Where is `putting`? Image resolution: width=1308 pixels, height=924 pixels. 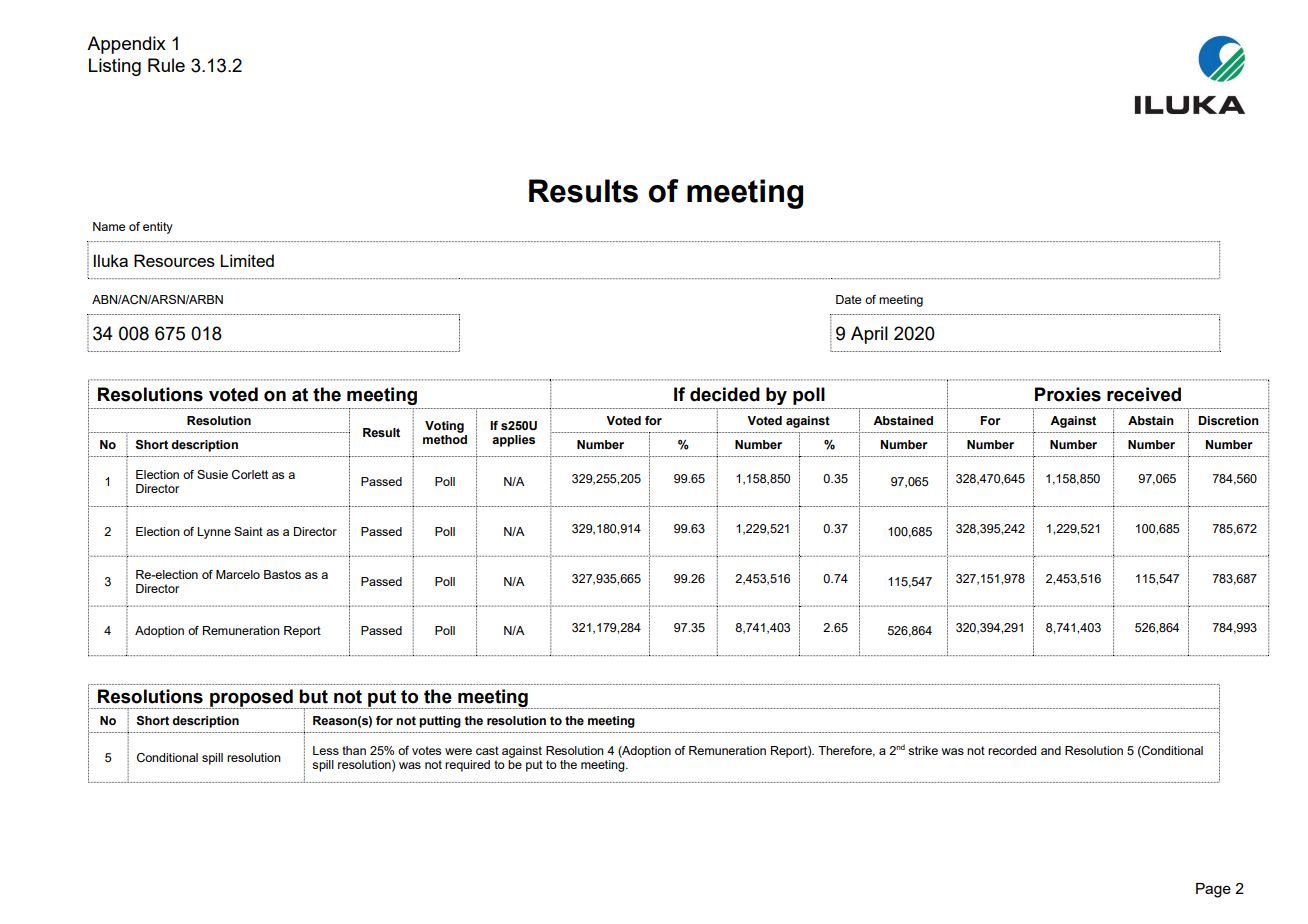
putting is located at coordinates (440, 722).
